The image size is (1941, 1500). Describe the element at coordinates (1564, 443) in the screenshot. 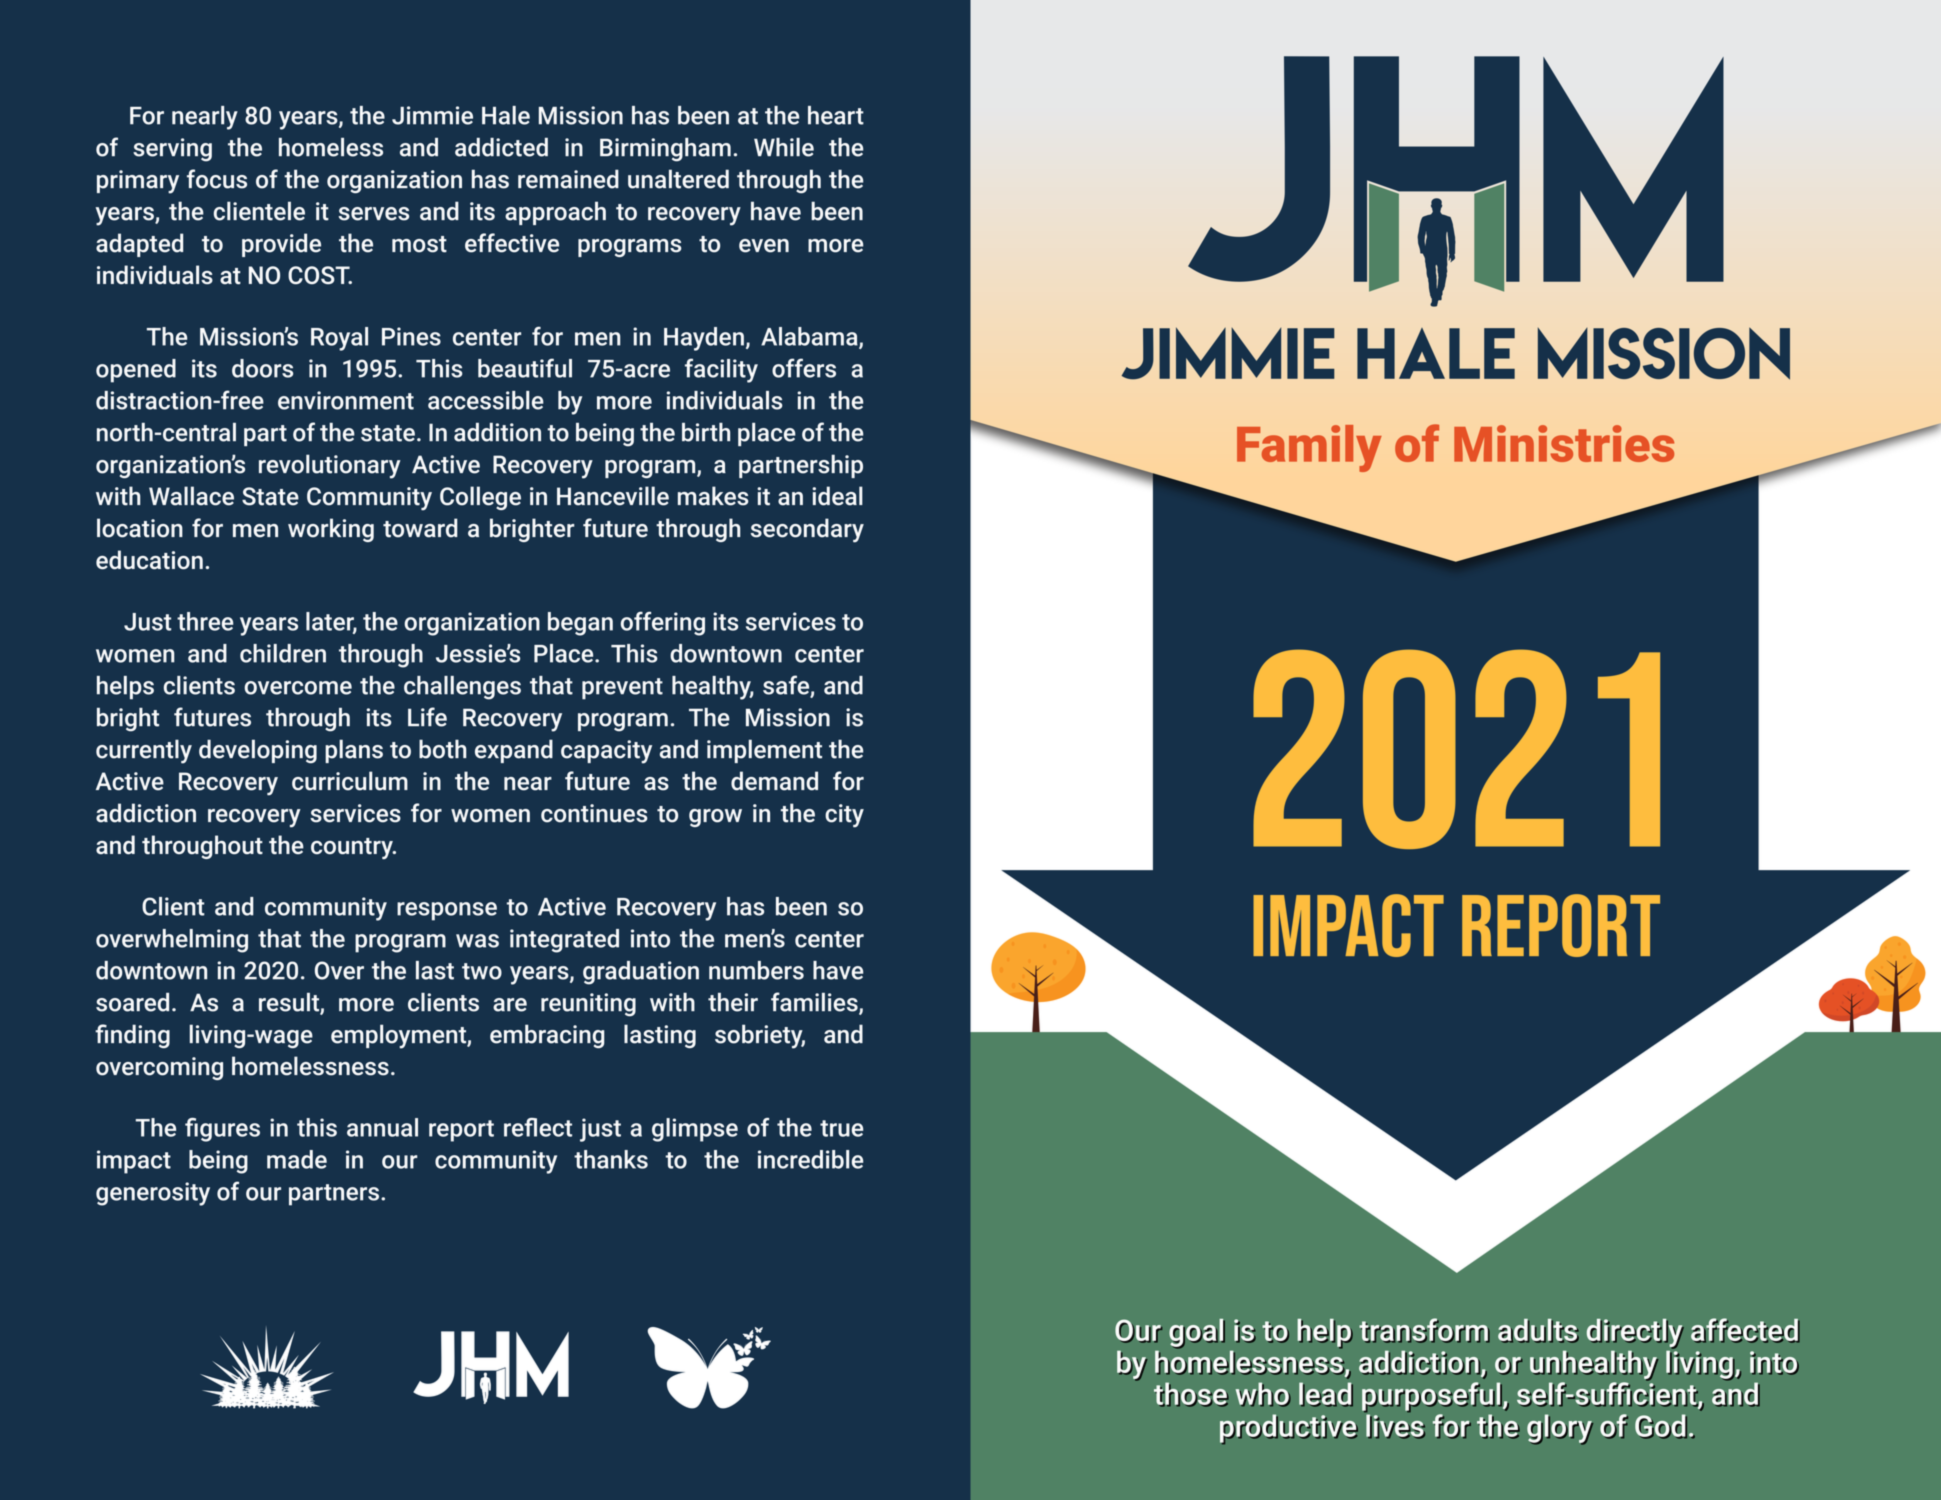

I see `Ministries` at that location.
